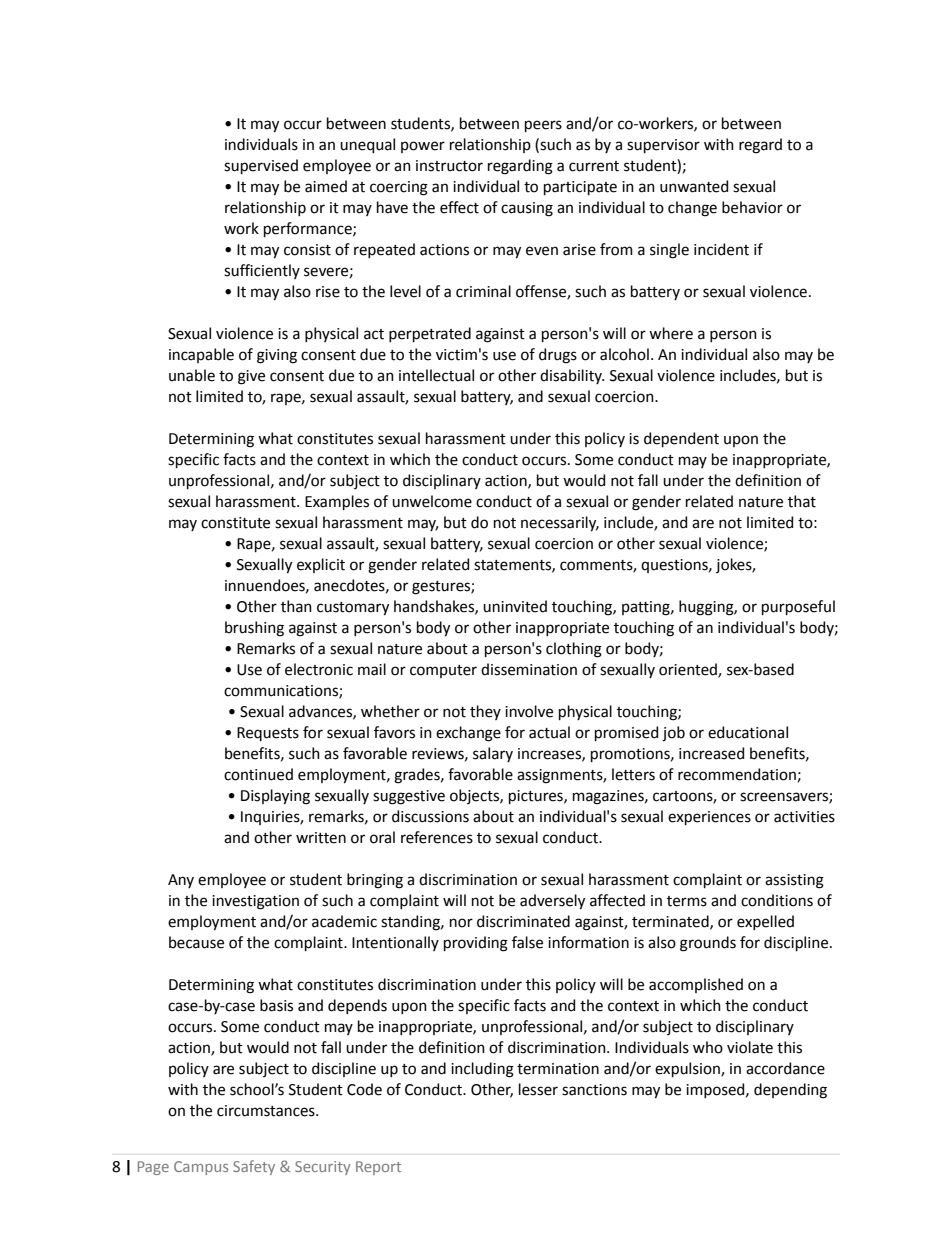 The height and width of the screenshot is (1233, 952). I want to click on intellectual, so click(436, 375).
